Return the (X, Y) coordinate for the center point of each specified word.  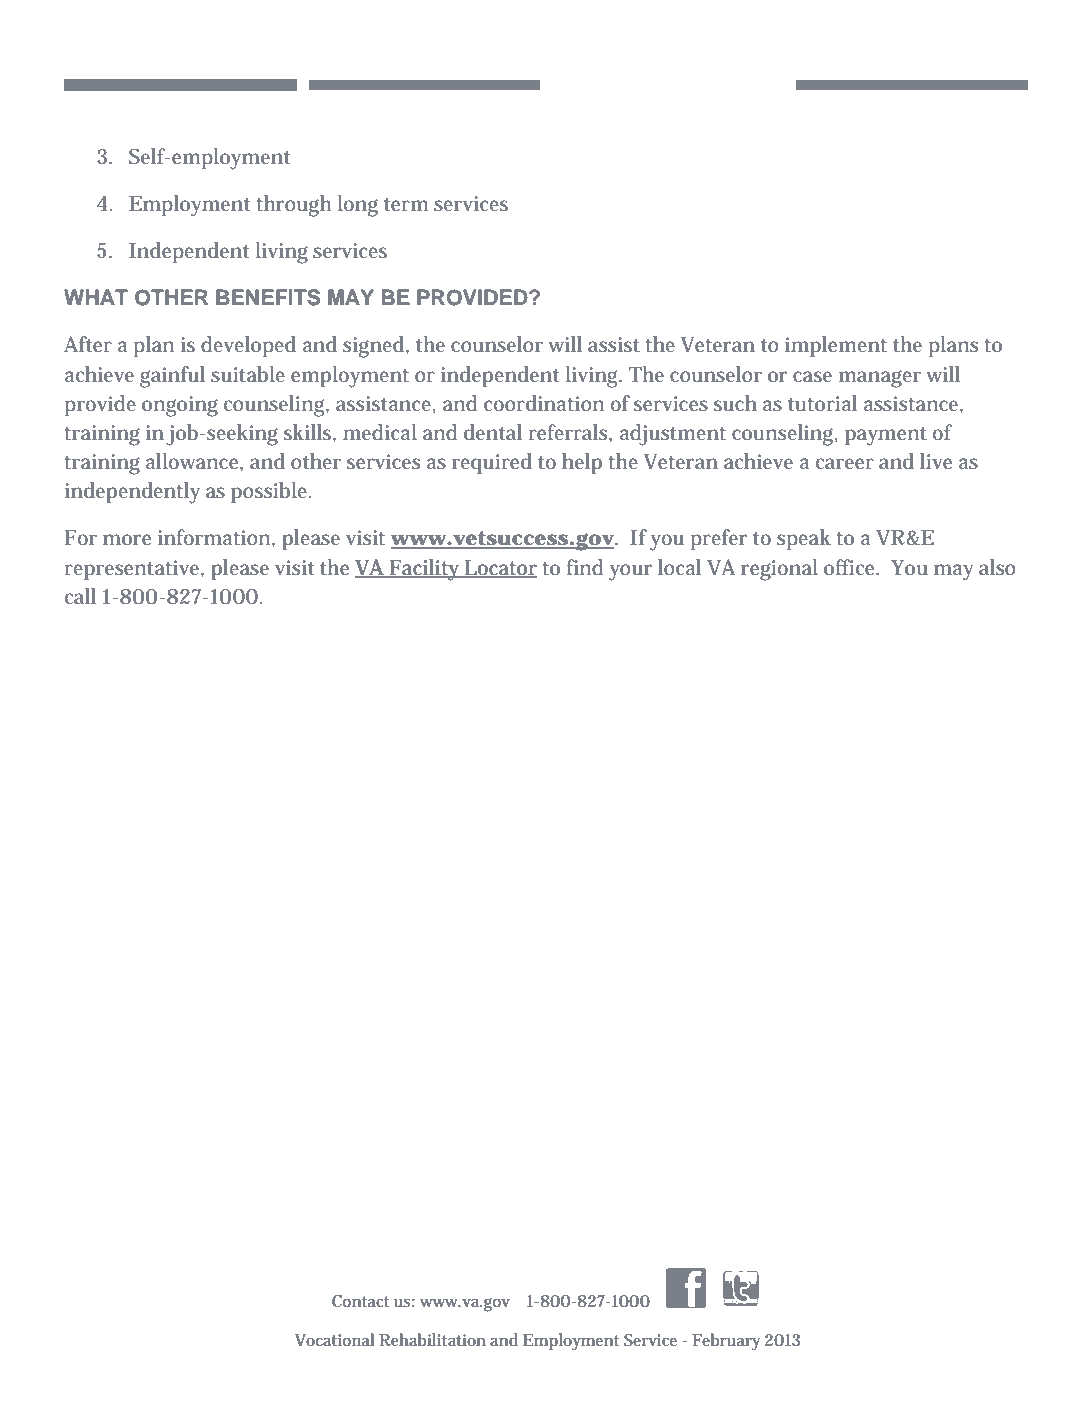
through (293, 206)
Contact (360, 1301)
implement (836, 346)
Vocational (335, 1339)
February (726, 1342)
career (845, 463)
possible (271, 492)
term (406, 204)
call (80, 596)
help (582, 463)
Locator (500, 568)
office (851, 567)
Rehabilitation (432, 1339)
